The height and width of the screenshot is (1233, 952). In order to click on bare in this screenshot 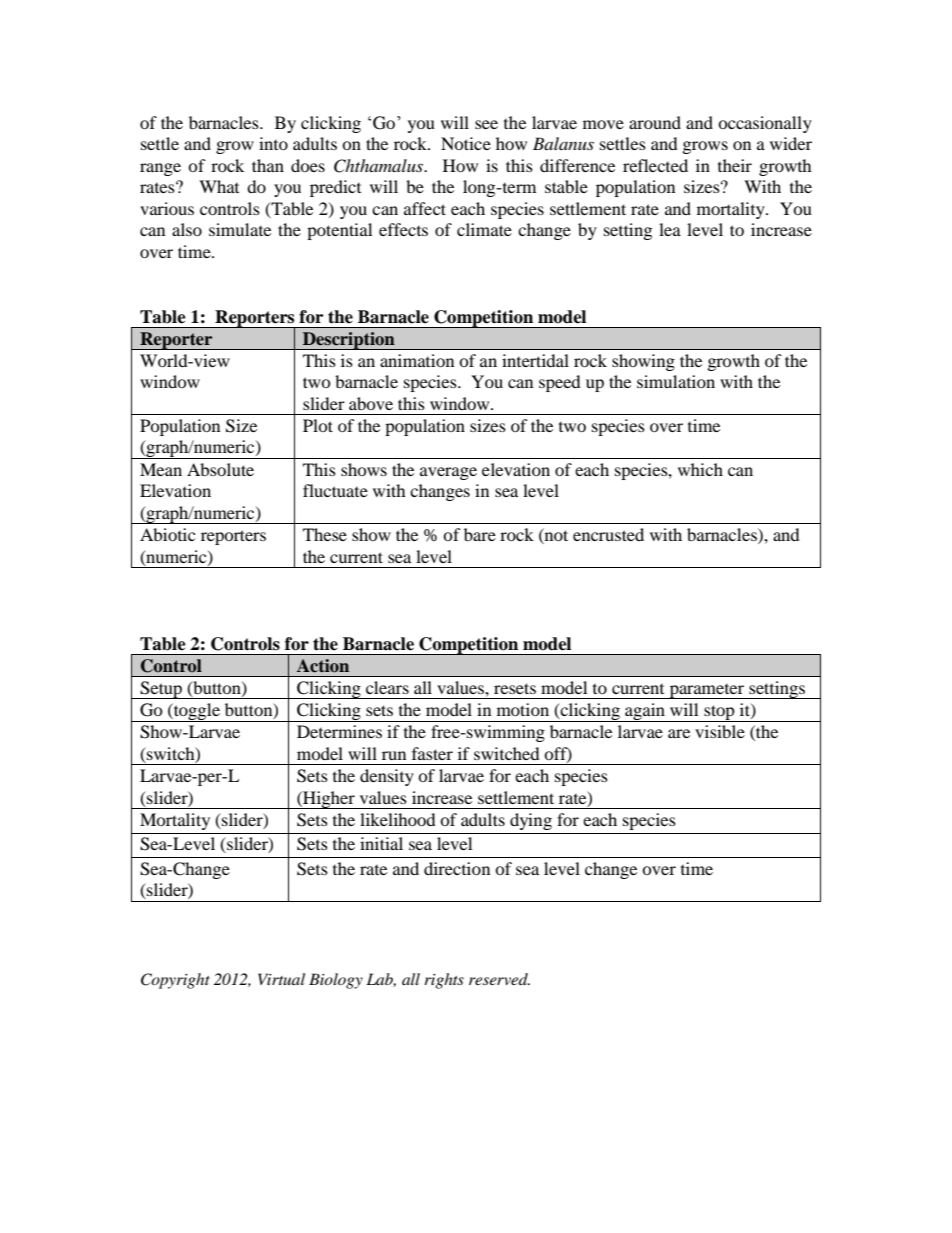, I will do `click(480, 534)`.
